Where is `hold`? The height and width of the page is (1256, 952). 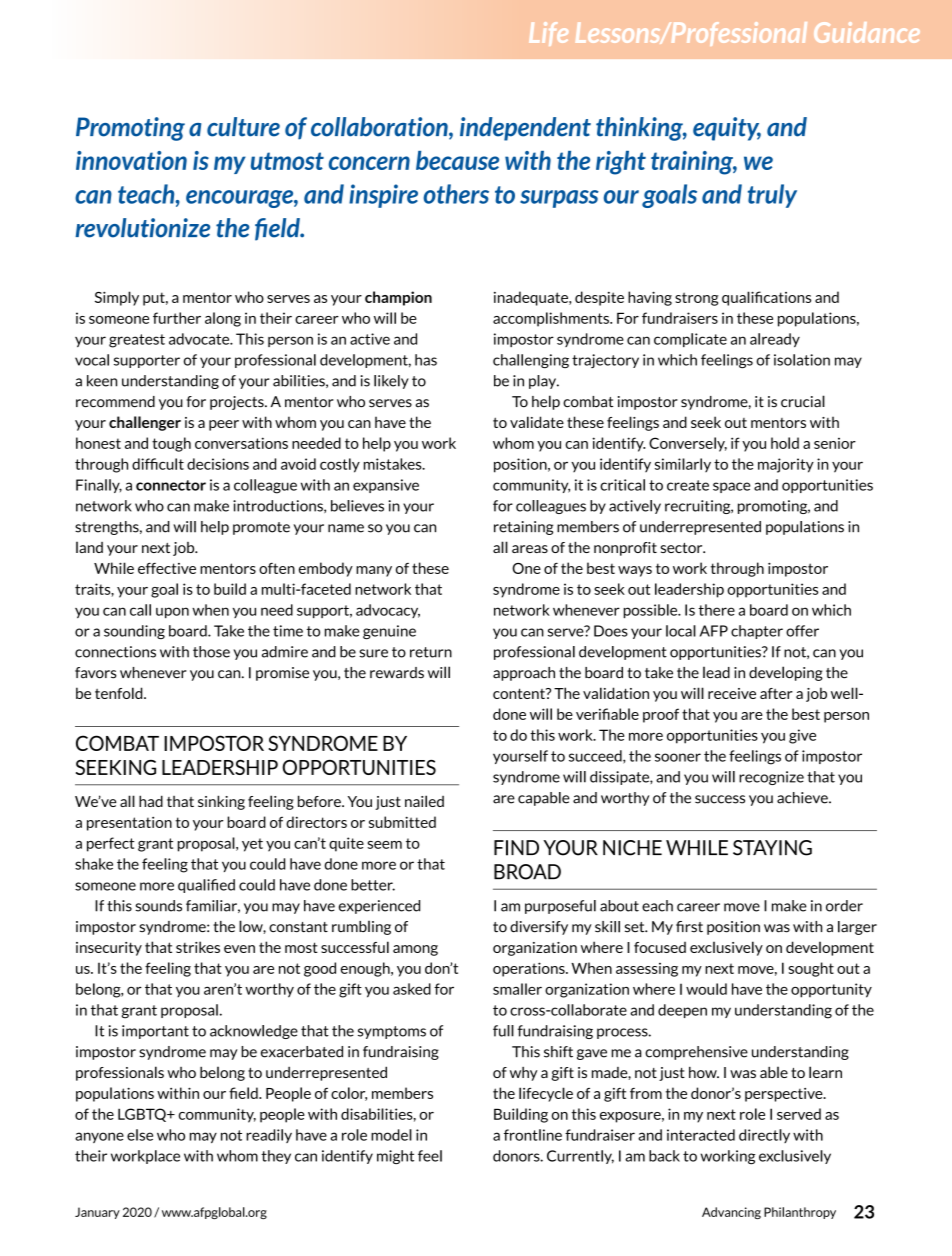
hold is located at coordinates (785, 443).
